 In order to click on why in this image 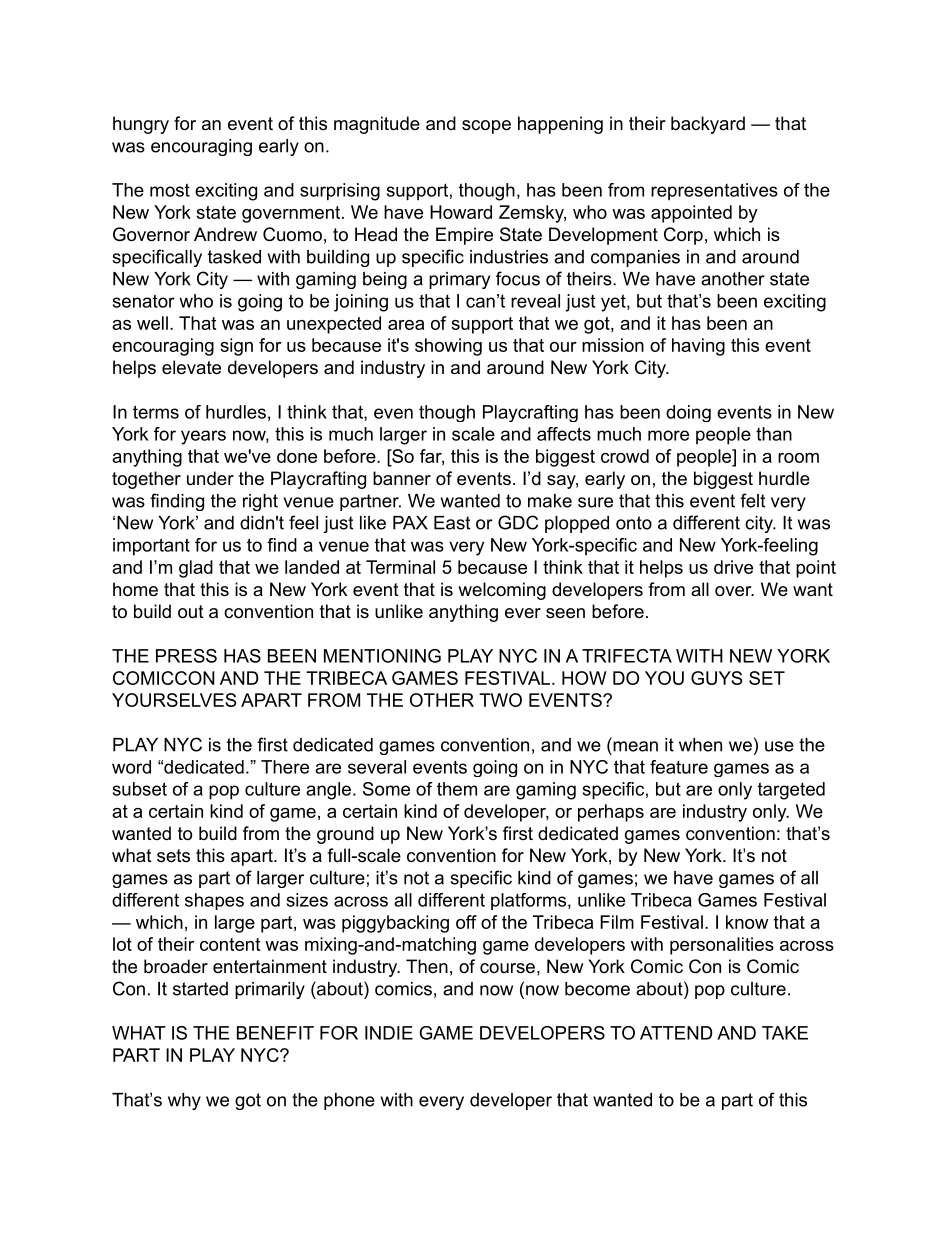, I will do `click(184, 1101)`.
